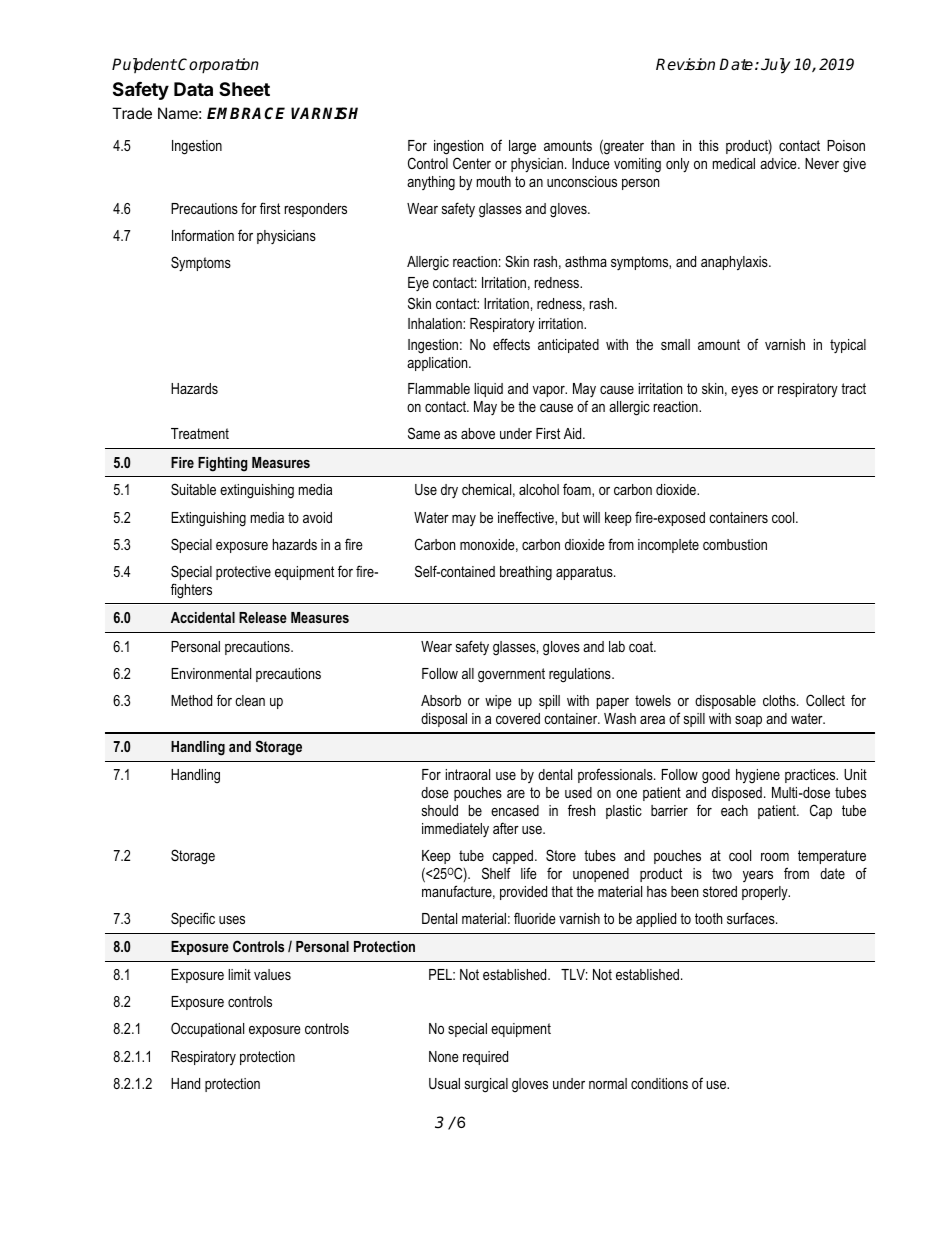 The image size is (952, 1233). I want to click on Treatment, so click(200, 433).
